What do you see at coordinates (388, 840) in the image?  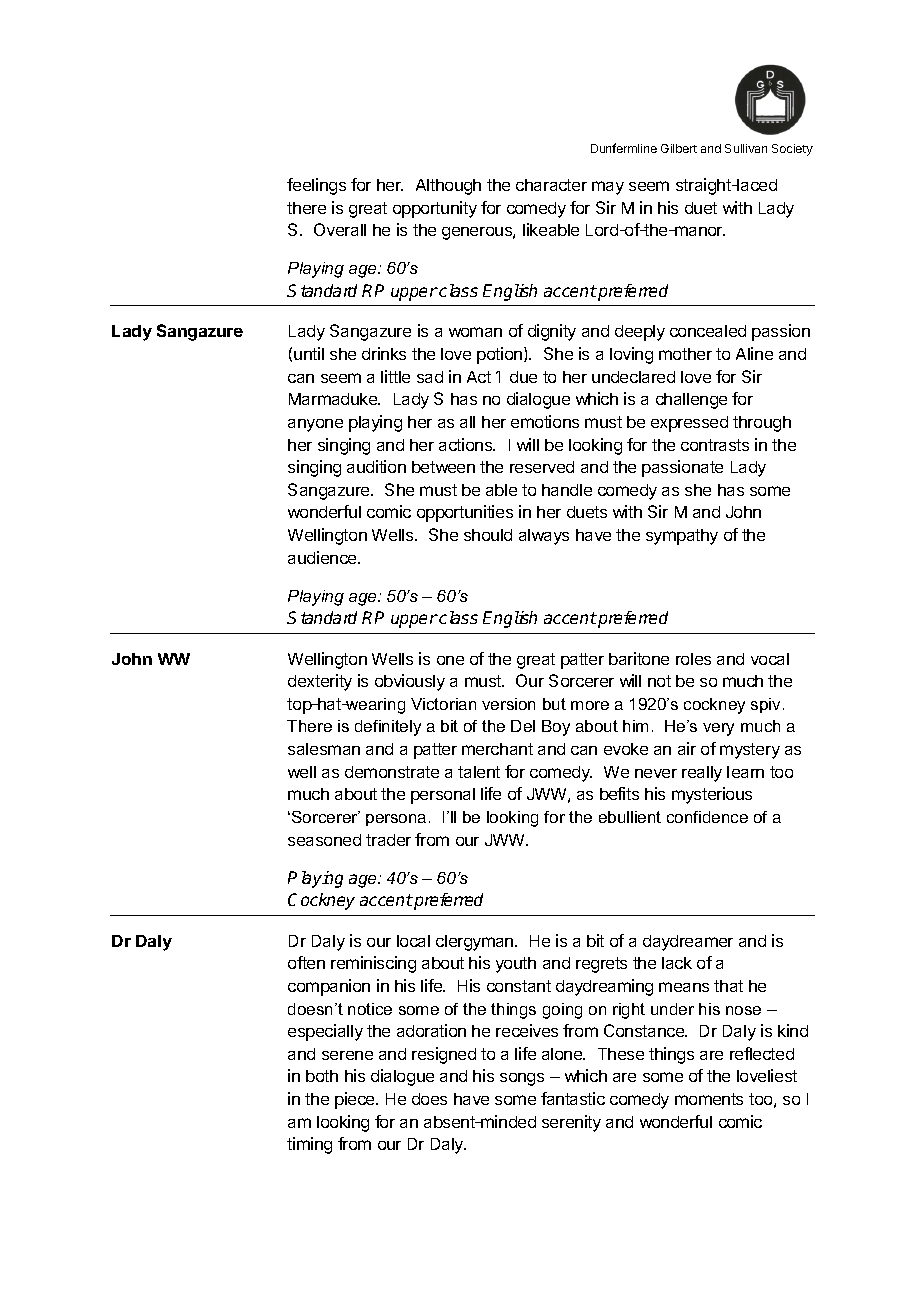 I see `trader` at bounding box center [388, 840].
